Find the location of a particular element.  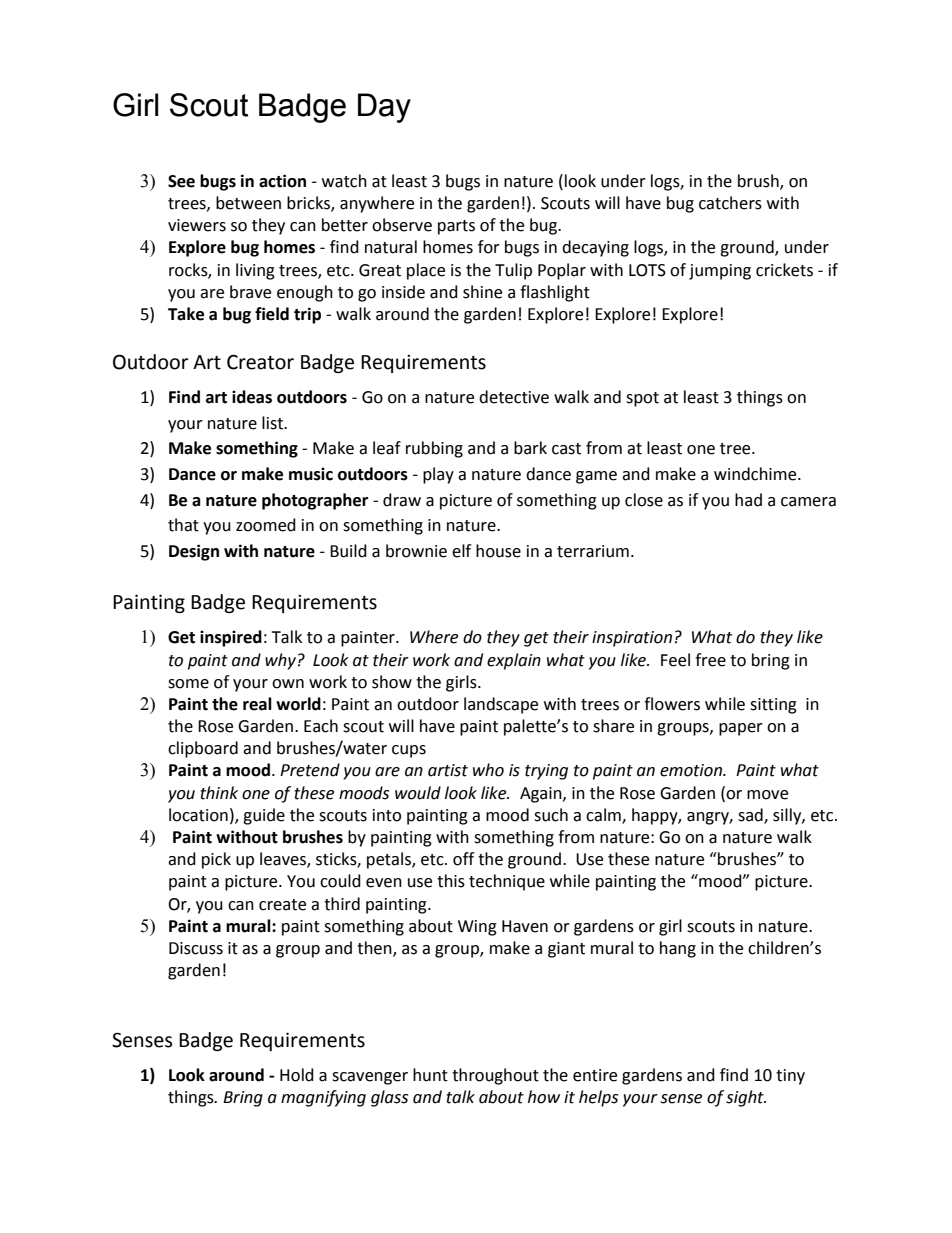

Day is located at coordinates (384, 108).
